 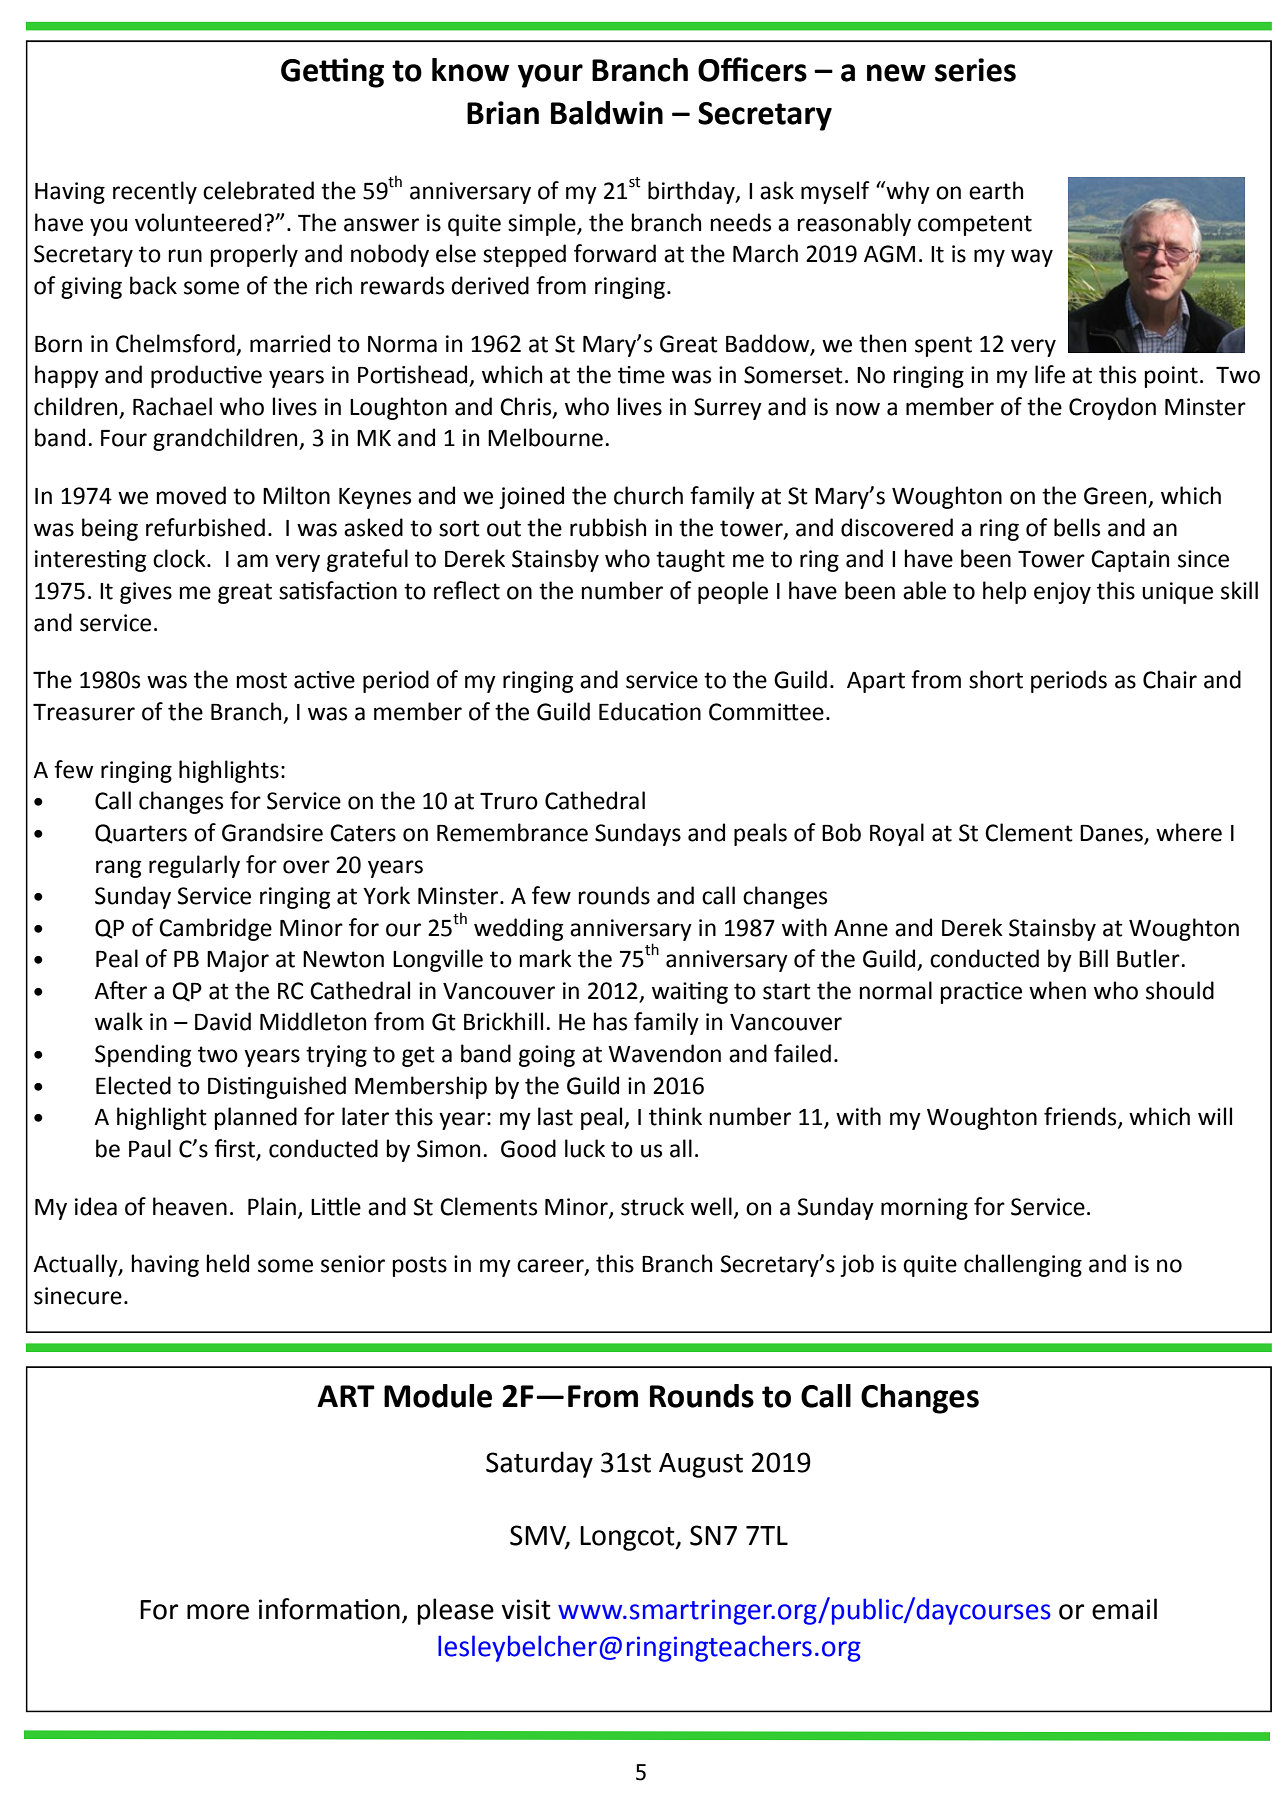 What do you see at coordinates (1112, 834) in the document?
I see `Danes` at bounding box center [1112, 834].
